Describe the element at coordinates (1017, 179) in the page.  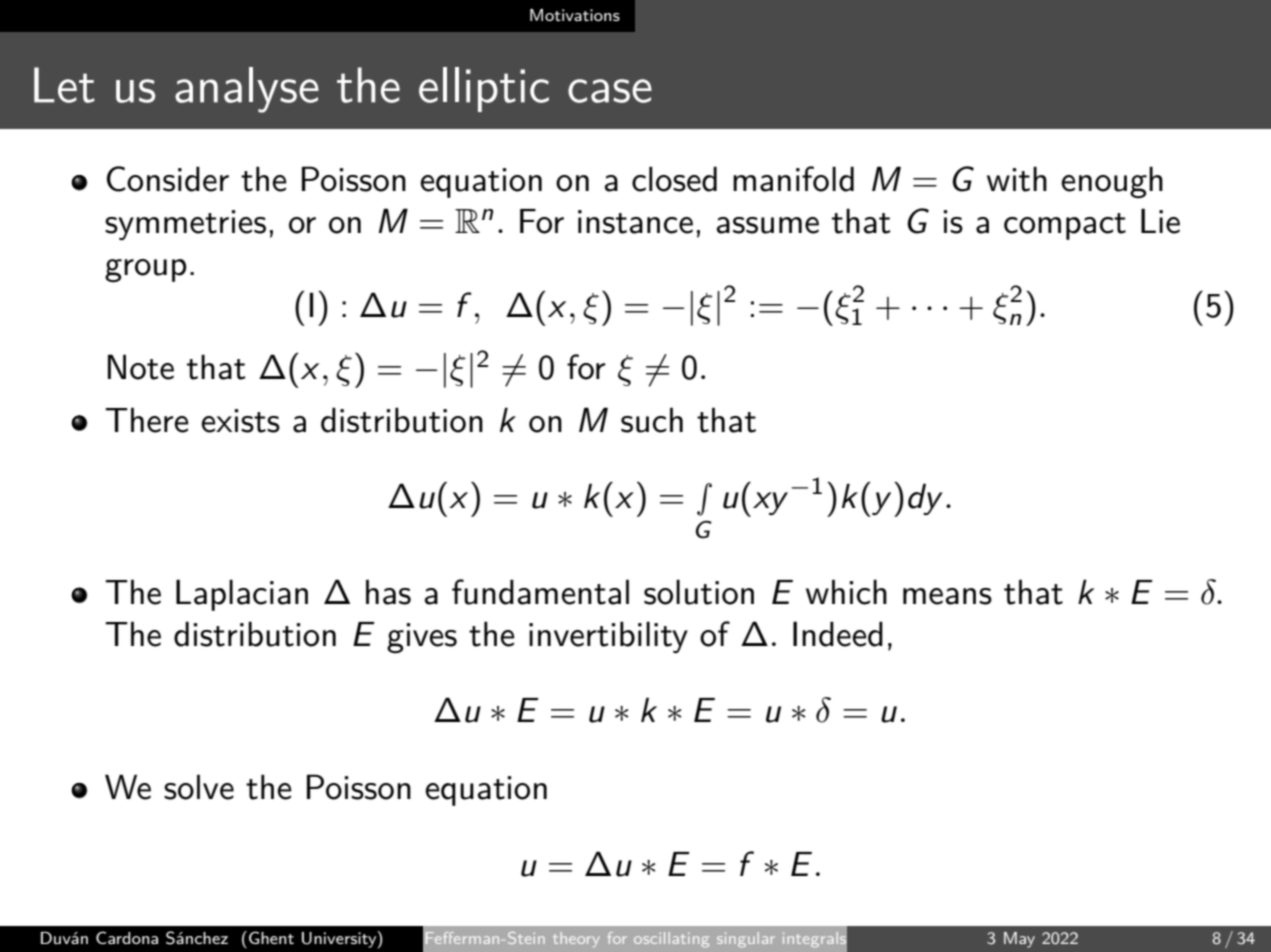
I see `with` at that location.
